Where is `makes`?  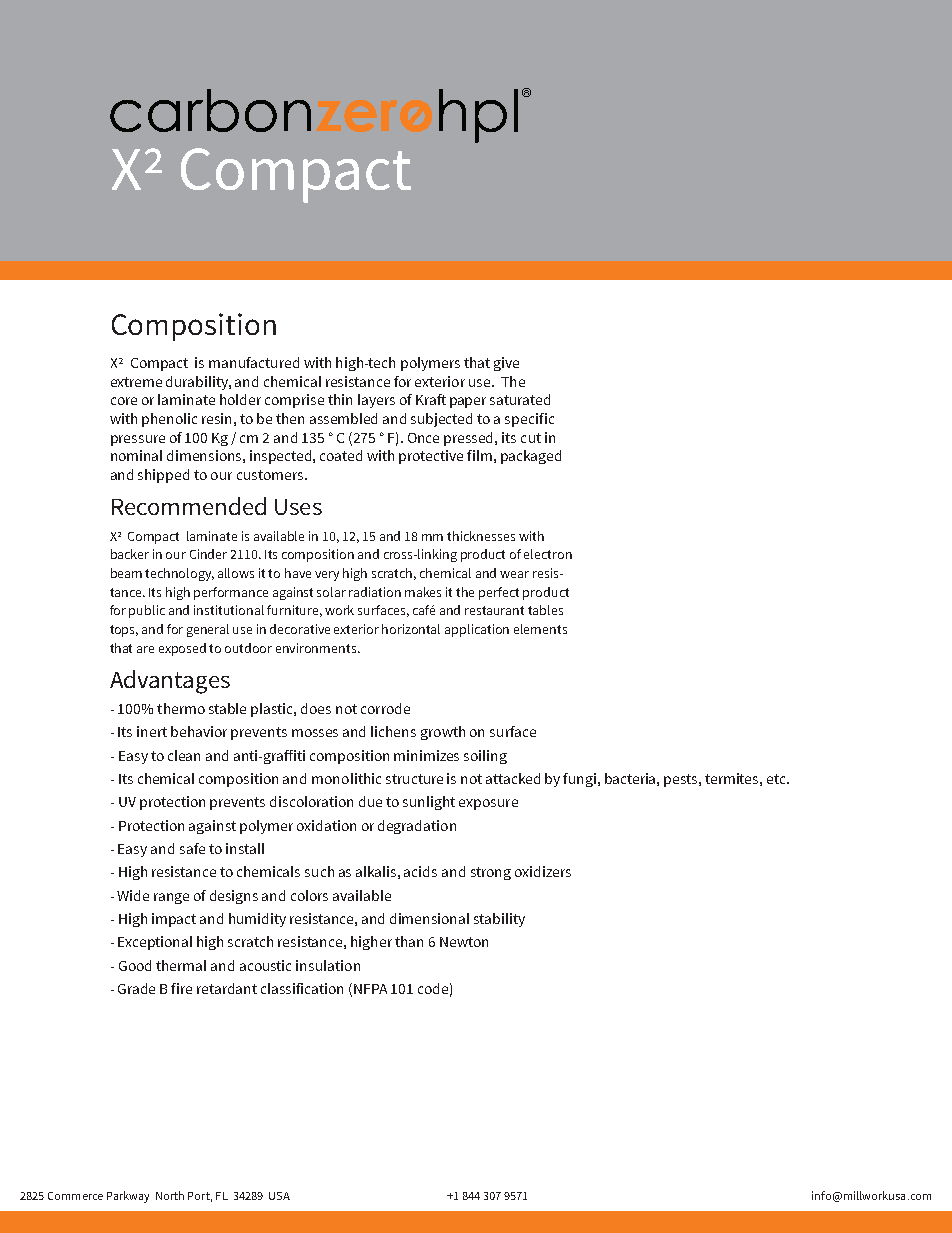 makes is located at coordinates (423, 592).
